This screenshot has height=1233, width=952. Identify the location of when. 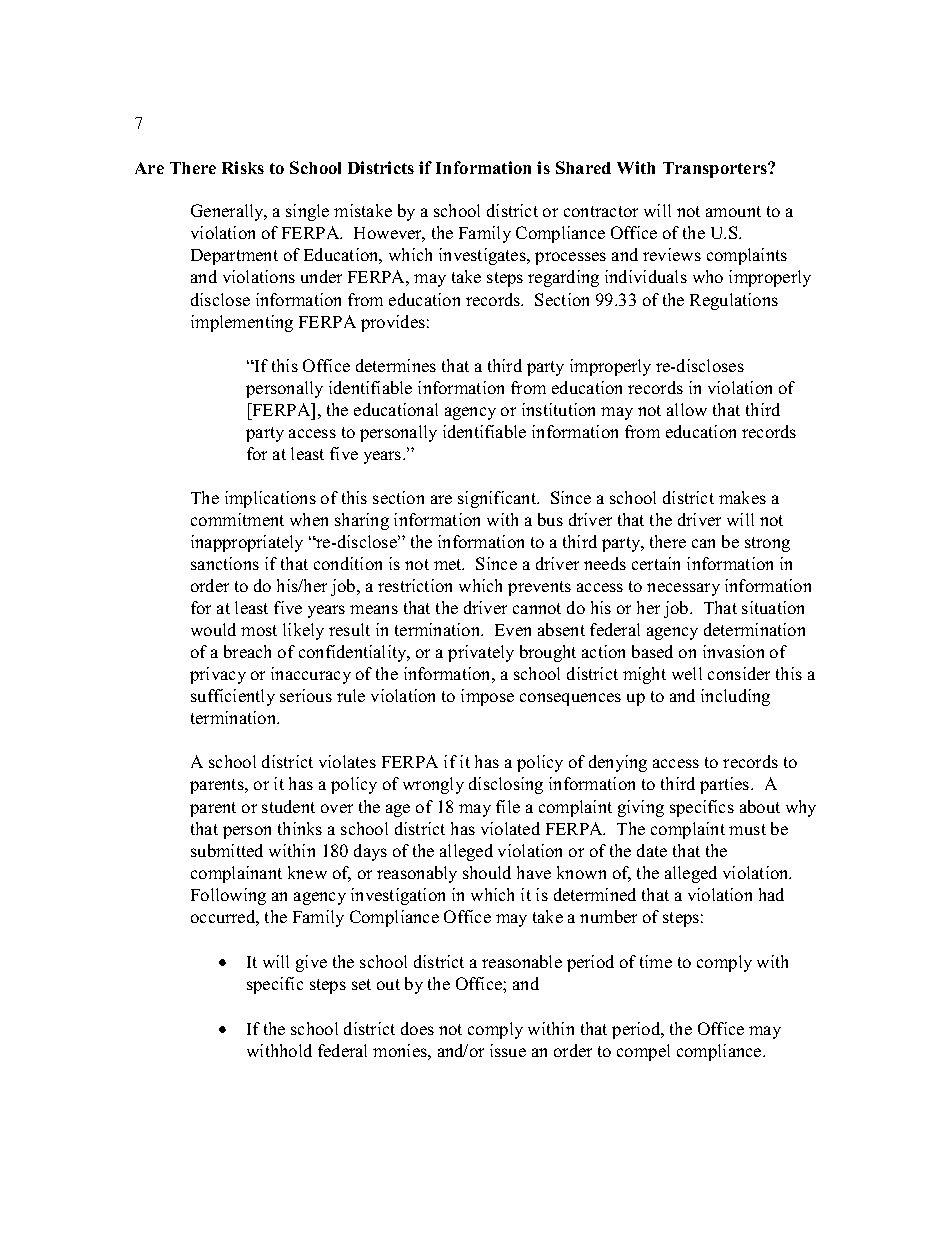
(309, 519).
